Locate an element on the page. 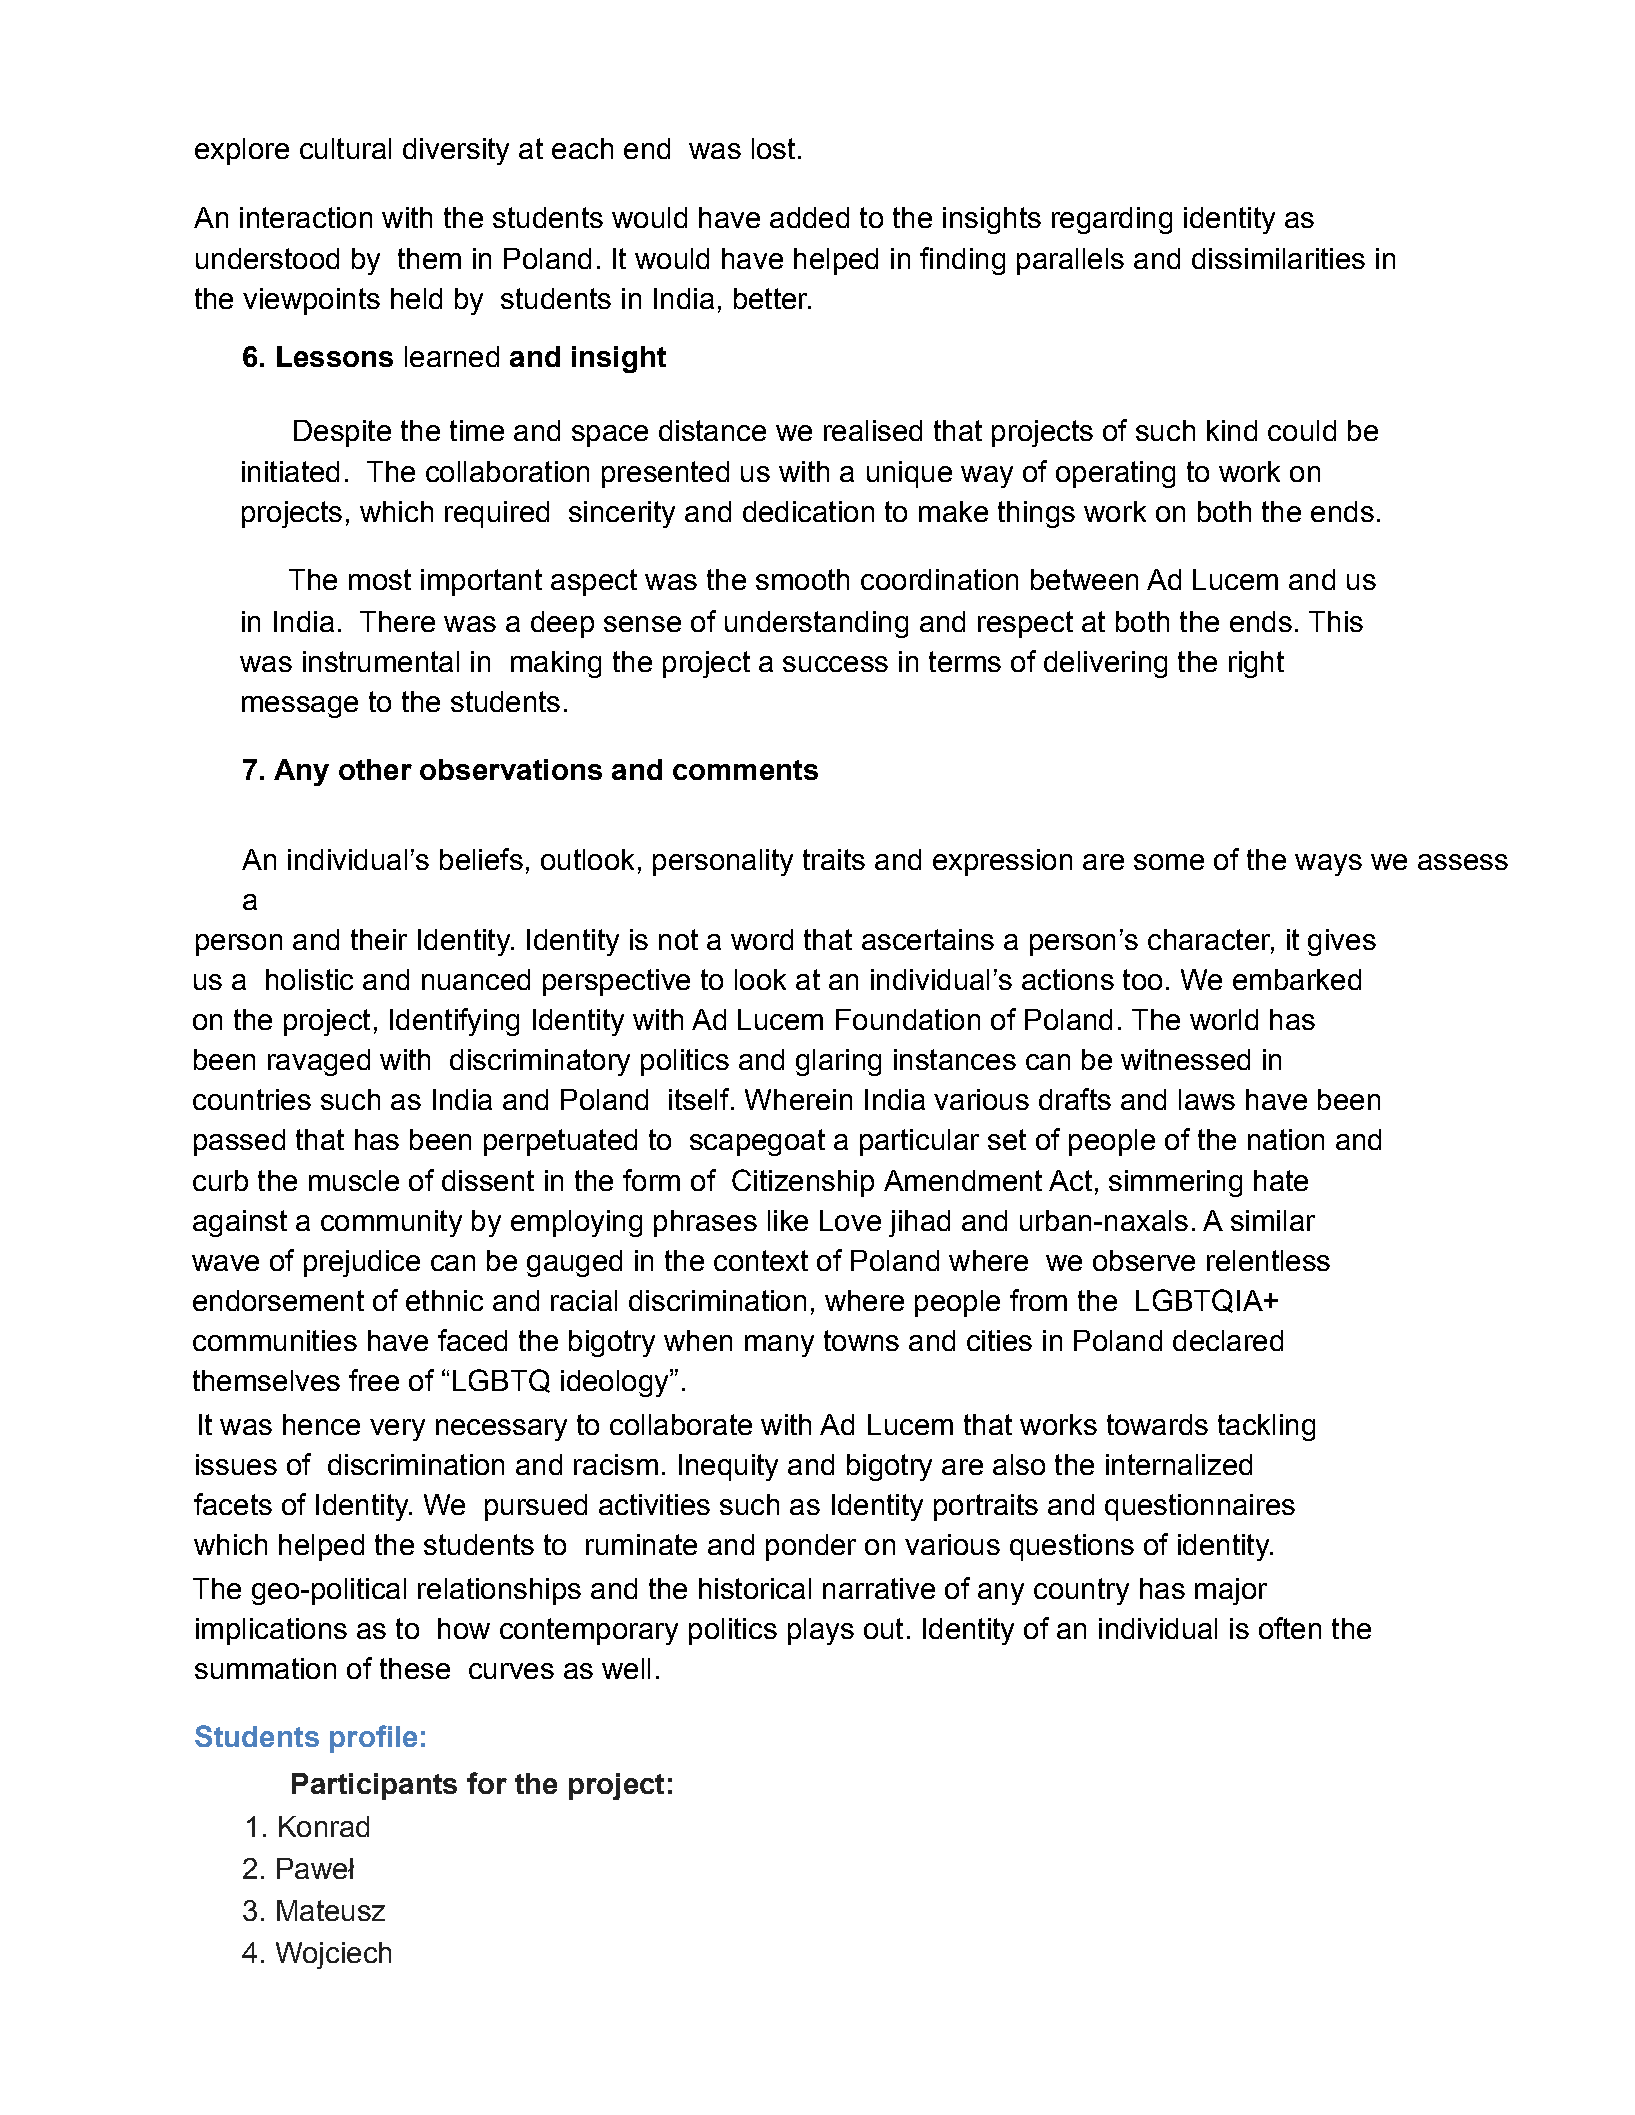 Image resolution: width=1635 pixels, height=2115 pixels. how is located at coordinates (464, 1628).
